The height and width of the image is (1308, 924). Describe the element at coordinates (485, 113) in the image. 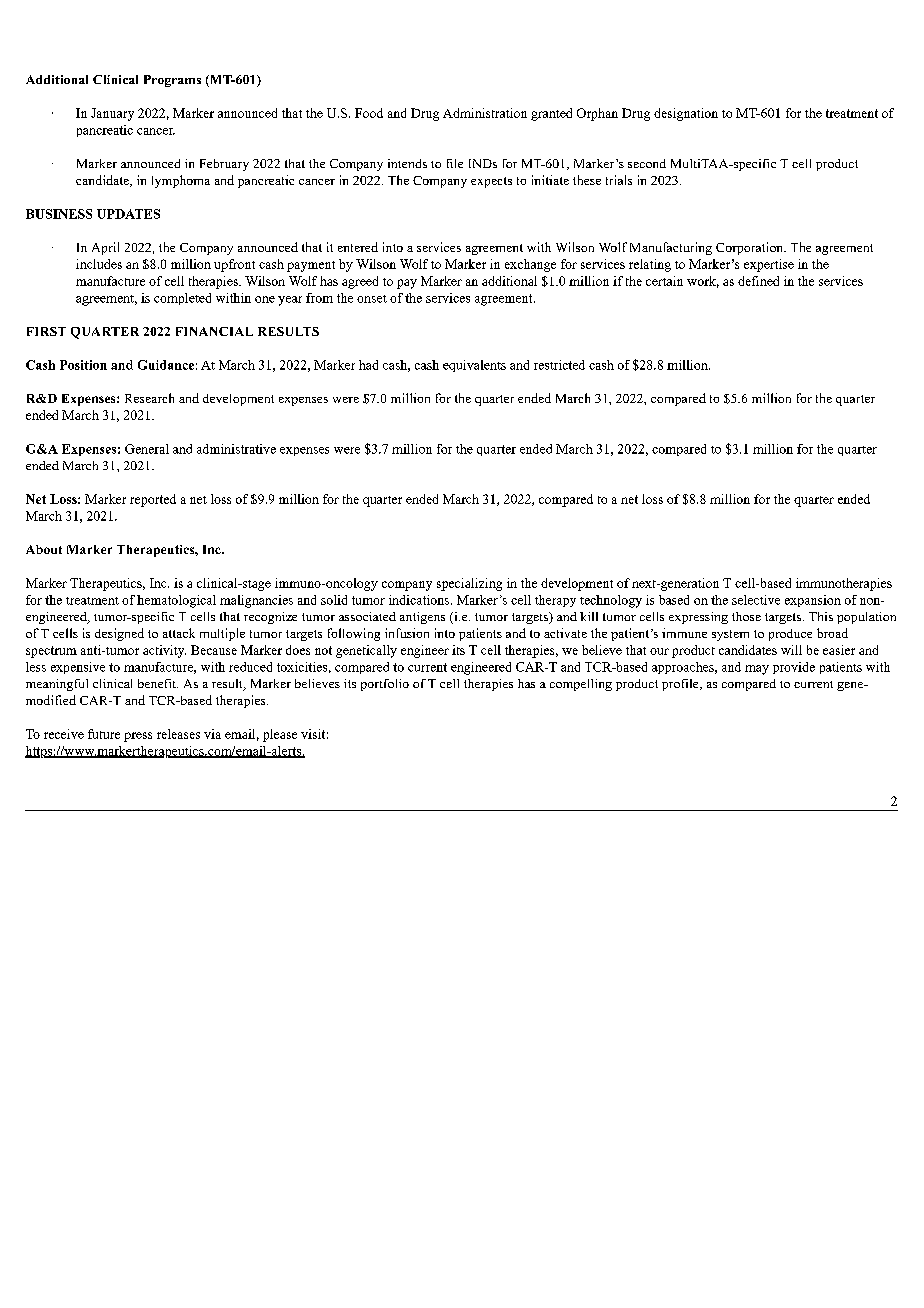

I see `Administration` at that location.
